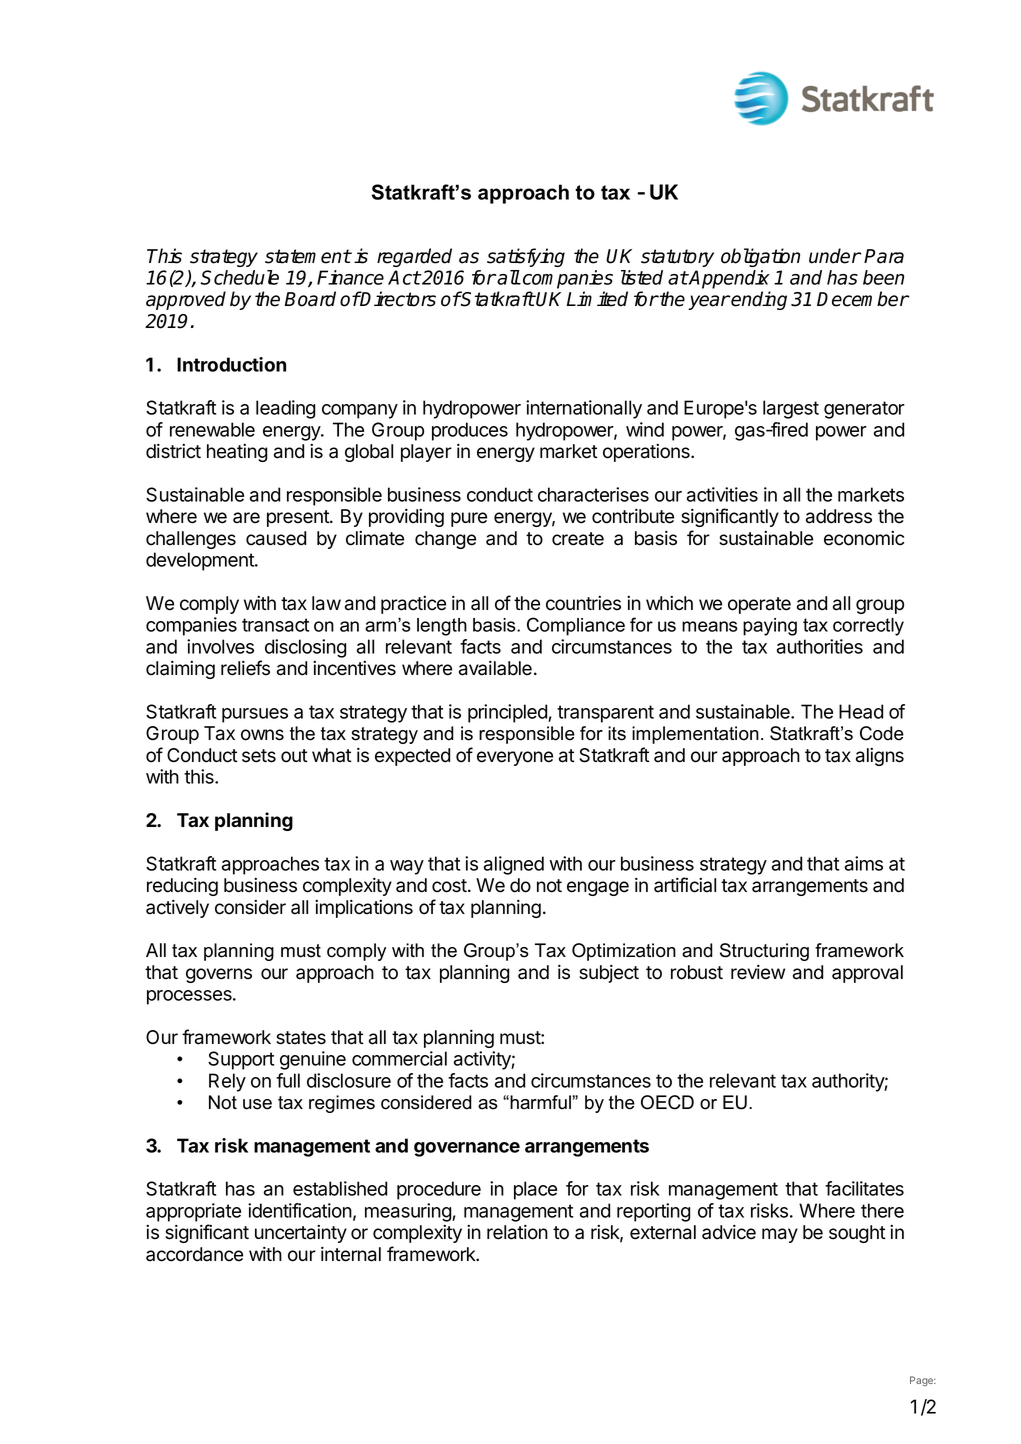  What do you see at coordinates (820, 646) in the screenshot?
I see `authorities` at bounding box center [820, 646].
